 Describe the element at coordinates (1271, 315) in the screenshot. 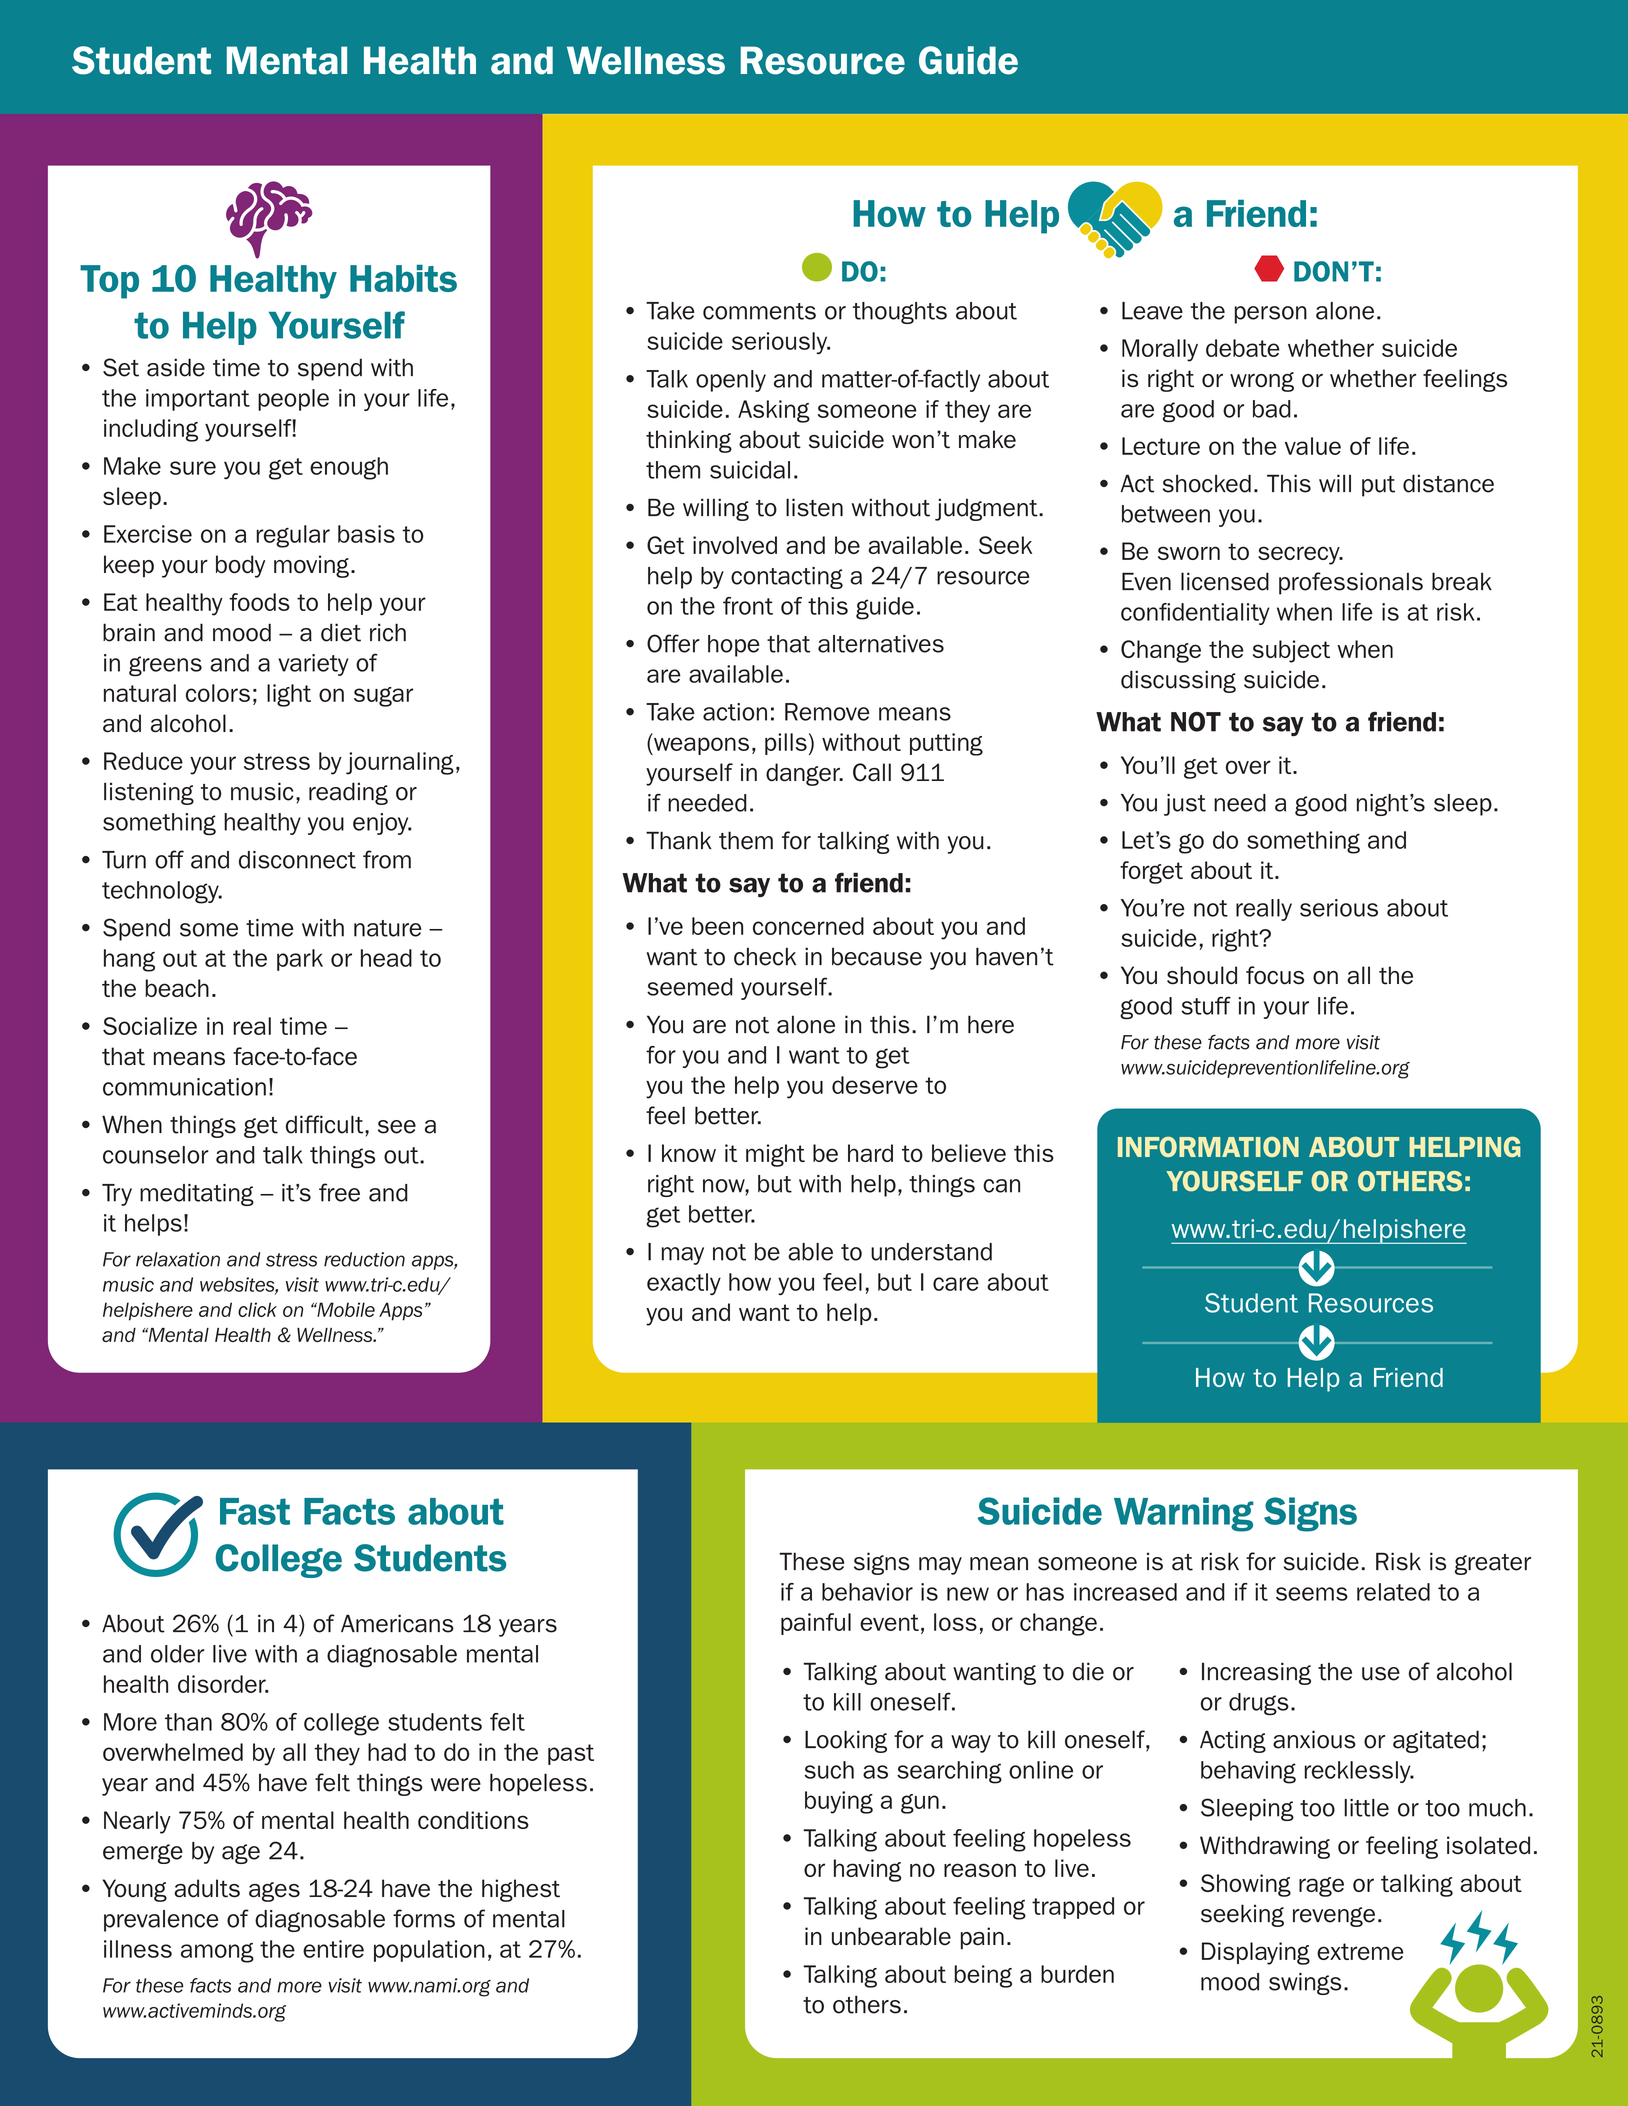

I see `person` at that location.
